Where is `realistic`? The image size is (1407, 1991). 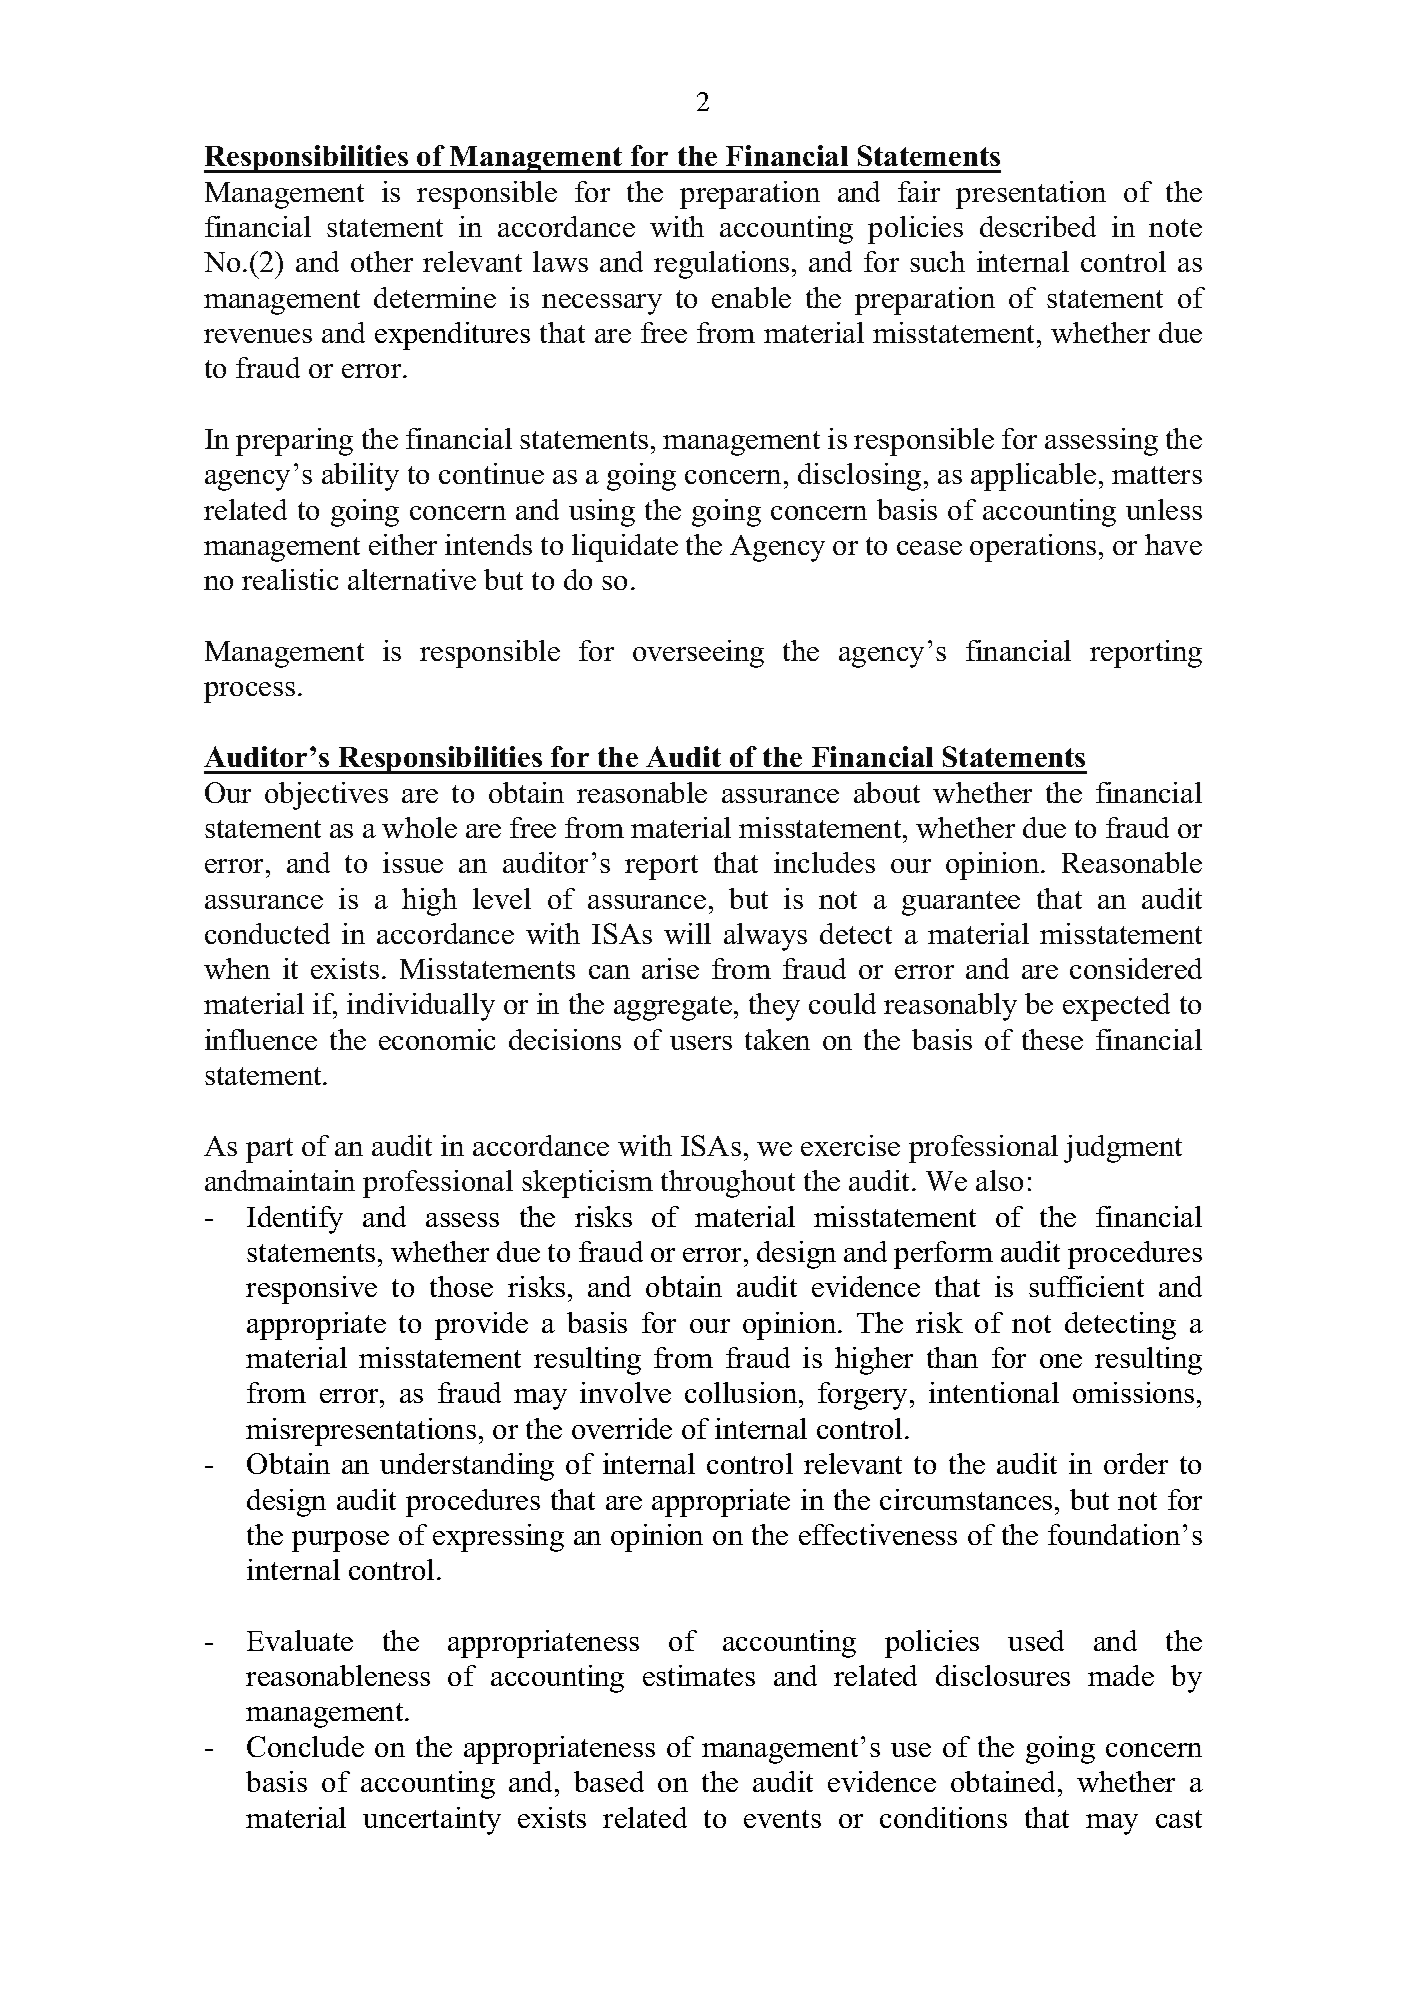 realistic is located at coordinates (290, 579).
